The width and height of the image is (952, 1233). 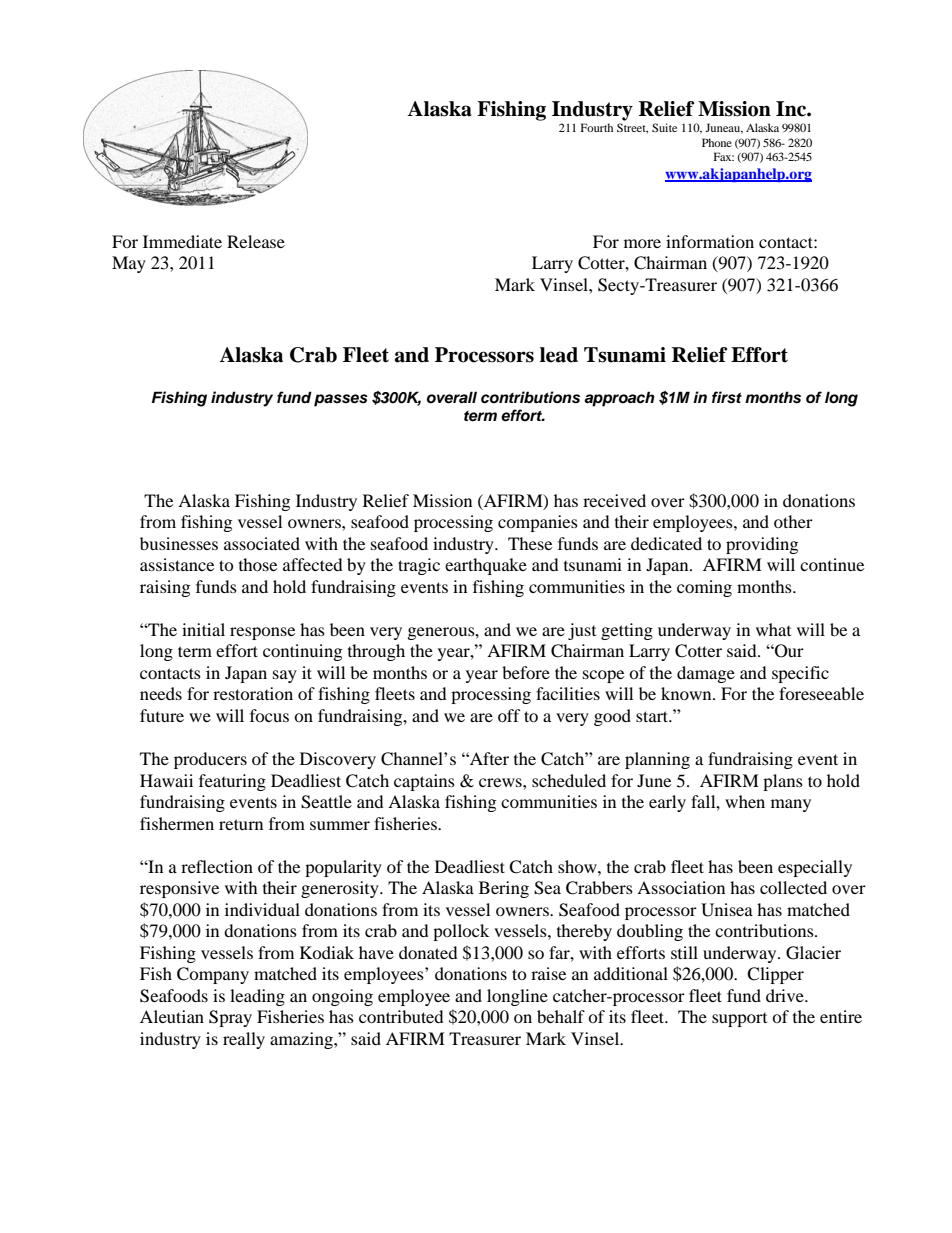 What do you see at coordinates (717, 142) in the image?
I see `Phone` at bounding box center [717, 142].
